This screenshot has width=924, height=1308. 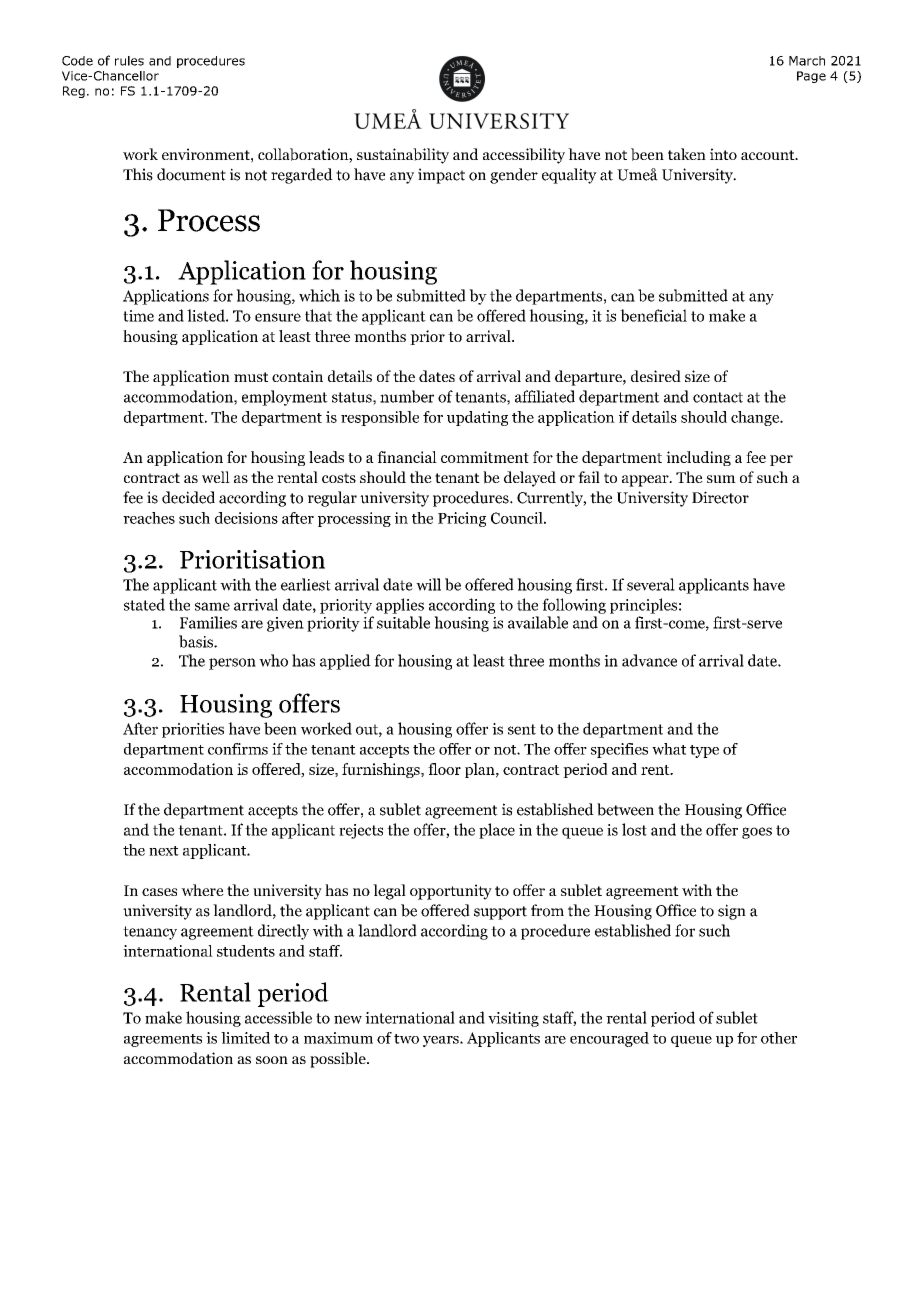 What do you see at coordinates (428, 584) in the screenshot?
I see `will` at bounding box center [428, 584].
